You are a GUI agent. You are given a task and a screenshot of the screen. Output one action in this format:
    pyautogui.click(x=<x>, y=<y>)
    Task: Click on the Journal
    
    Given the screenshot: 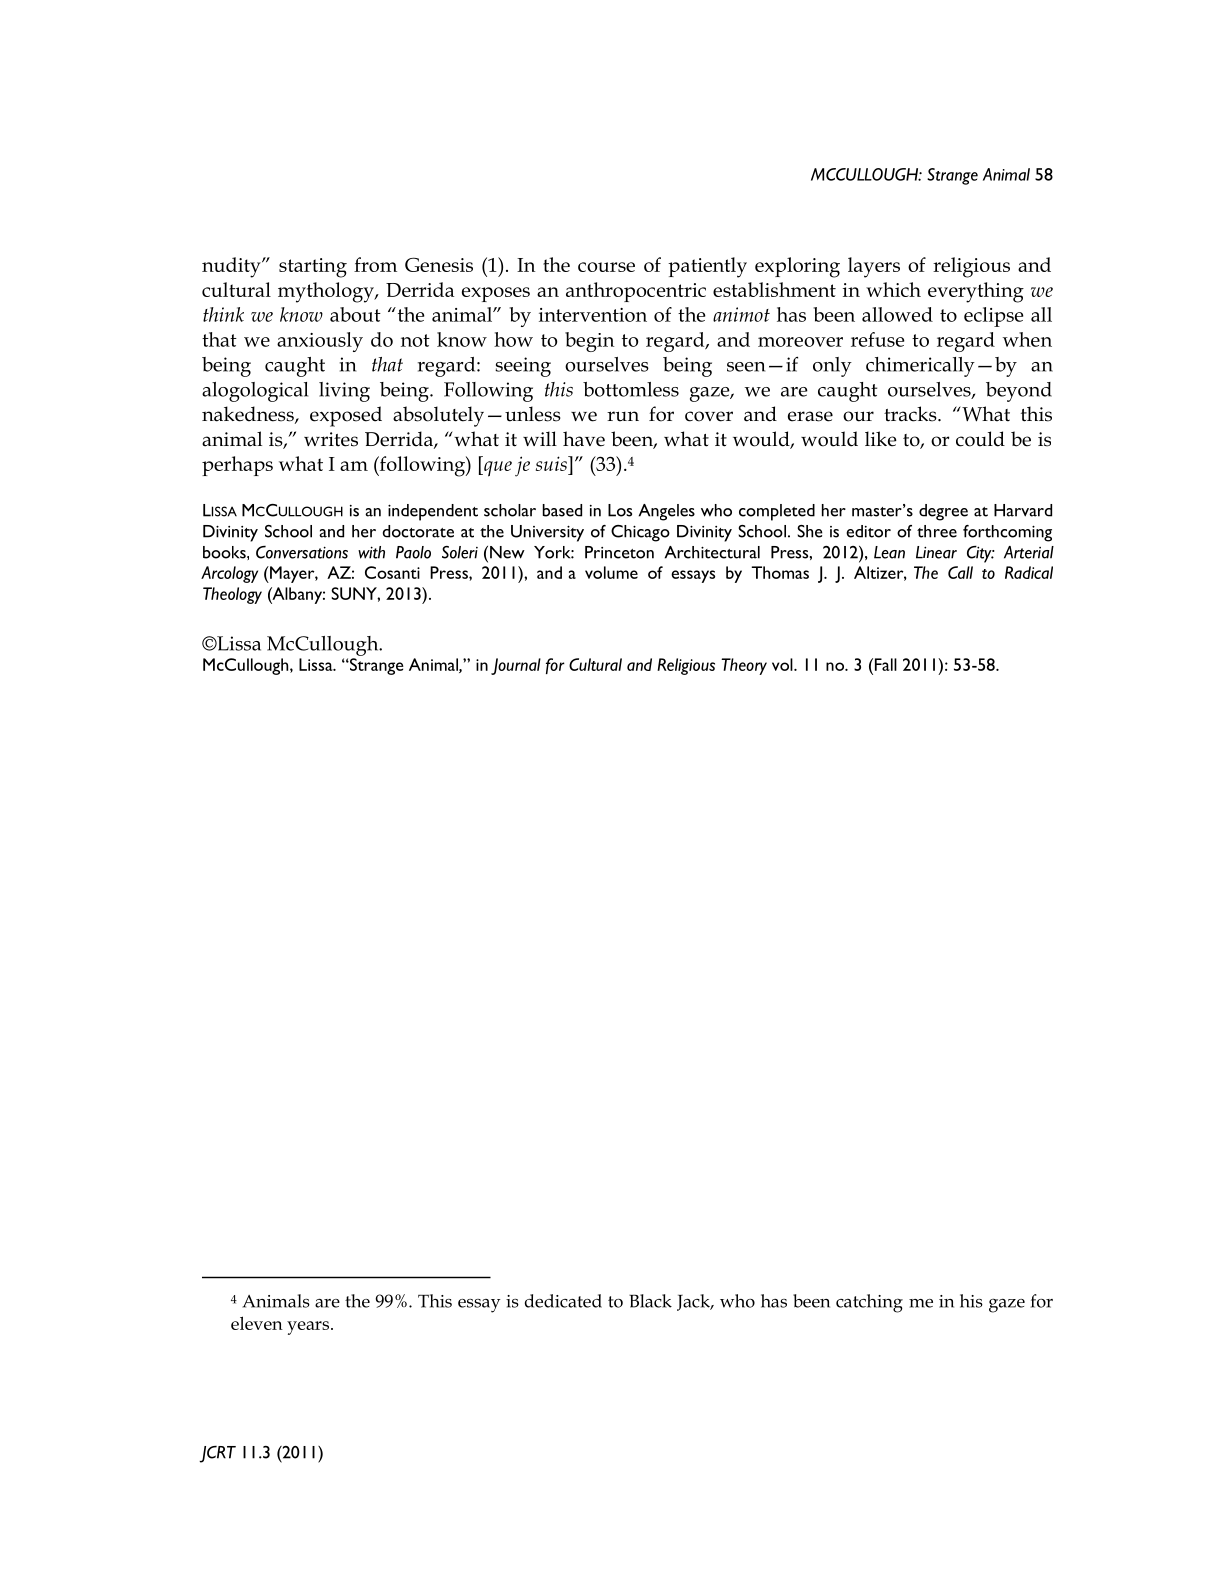 What is the action you would take?
    pyautogui.click(x=516, y=666)
